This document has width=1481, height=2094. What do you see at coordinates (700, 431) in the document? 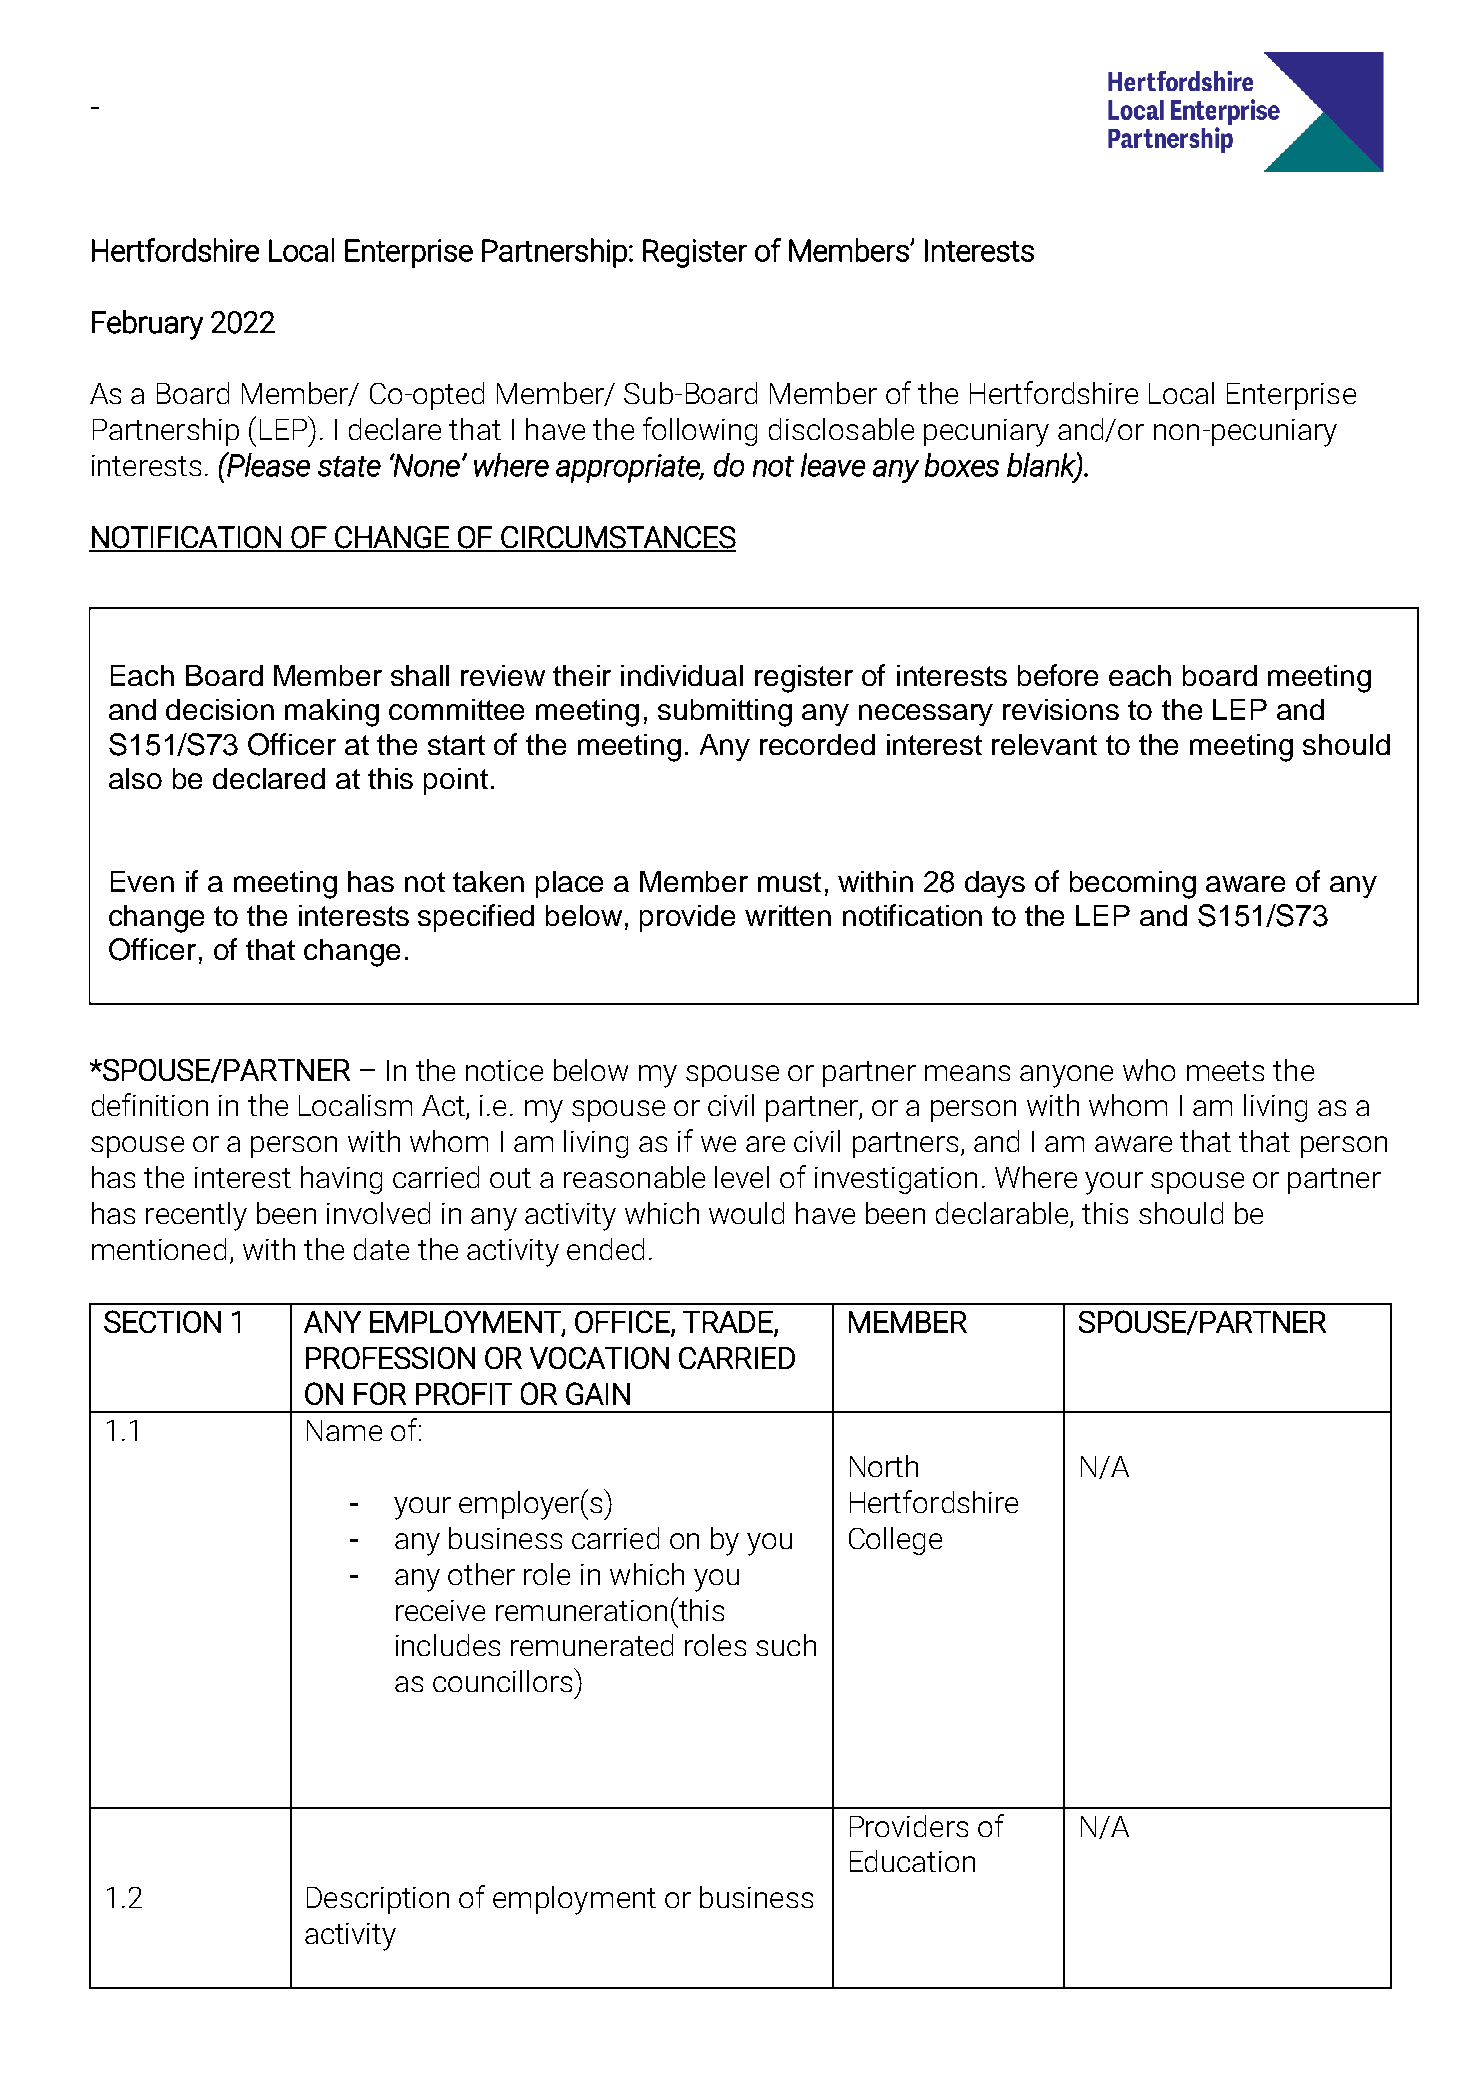
I see `following` at bounding box center [700, 431].
